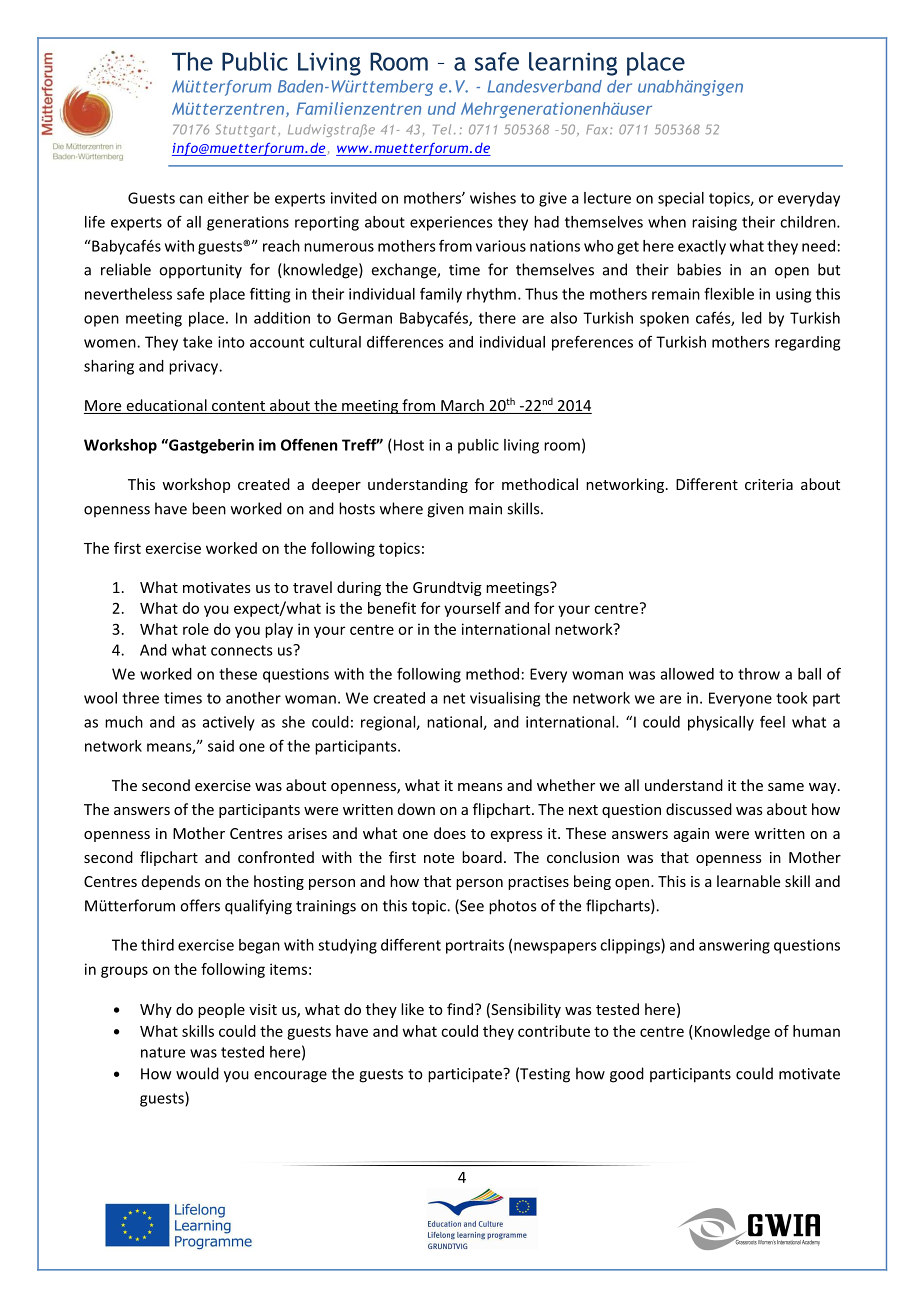 The image size is (924, 1308). What do you see at coordinates (442, 129) in the document?
I see `Tel` at bounding box center [442, 129].
